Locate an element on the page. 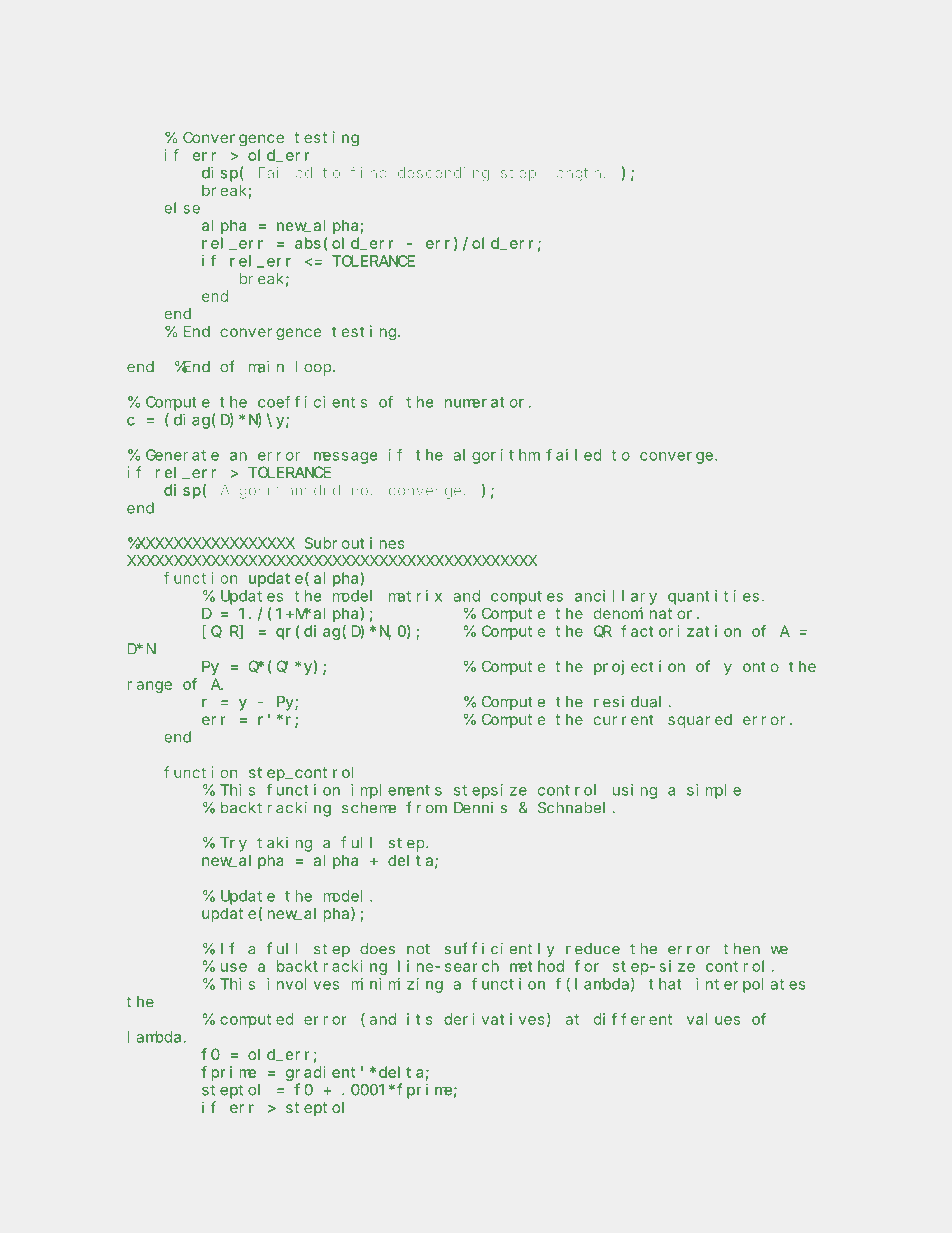 This document has width=952, height=1233. message is located at coordinates (345, 458).
